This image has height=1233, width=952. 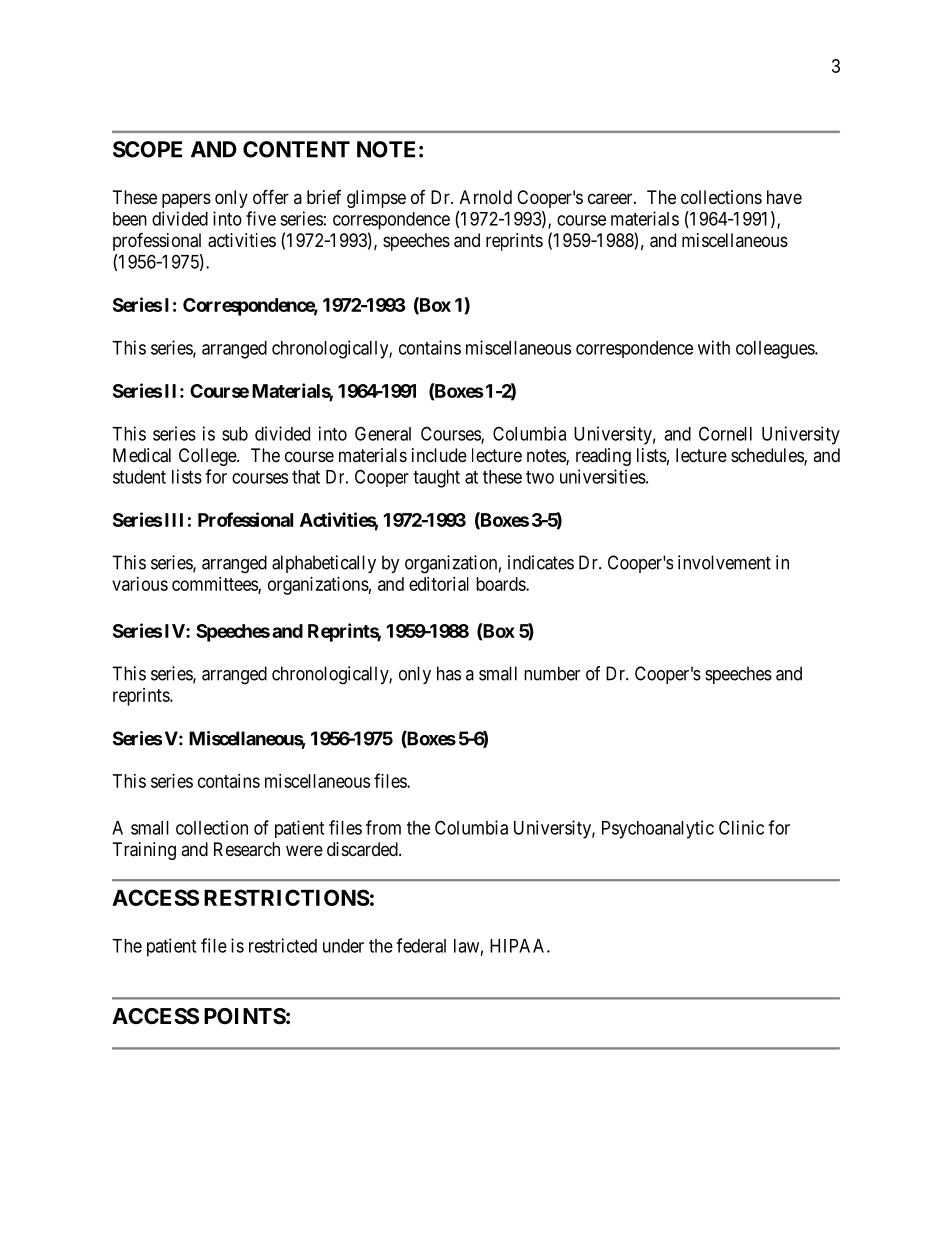 I want to click on have, so click(x=784, y=197).
